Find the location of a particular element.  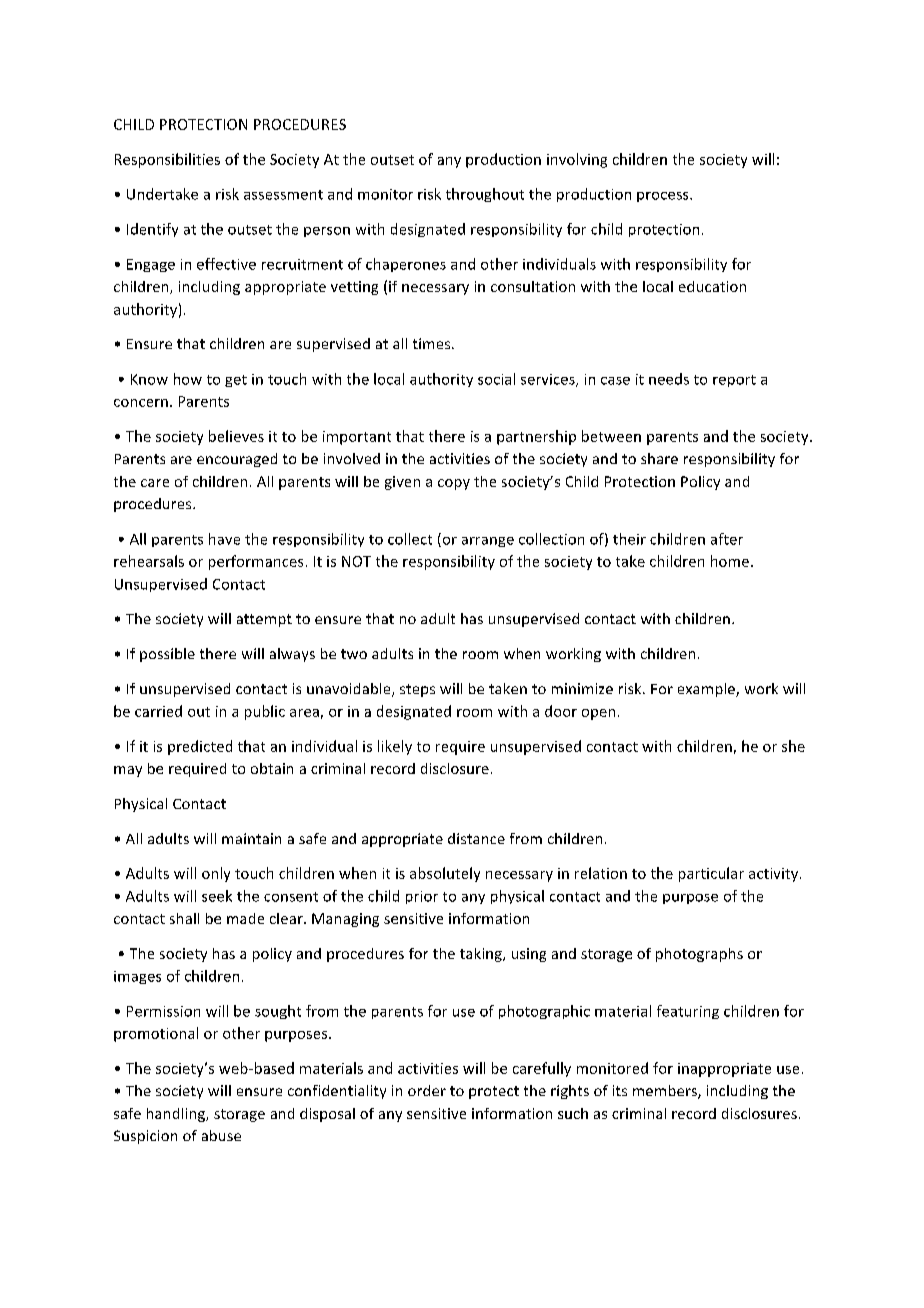

handling is located at coordinates (177, 1115).
